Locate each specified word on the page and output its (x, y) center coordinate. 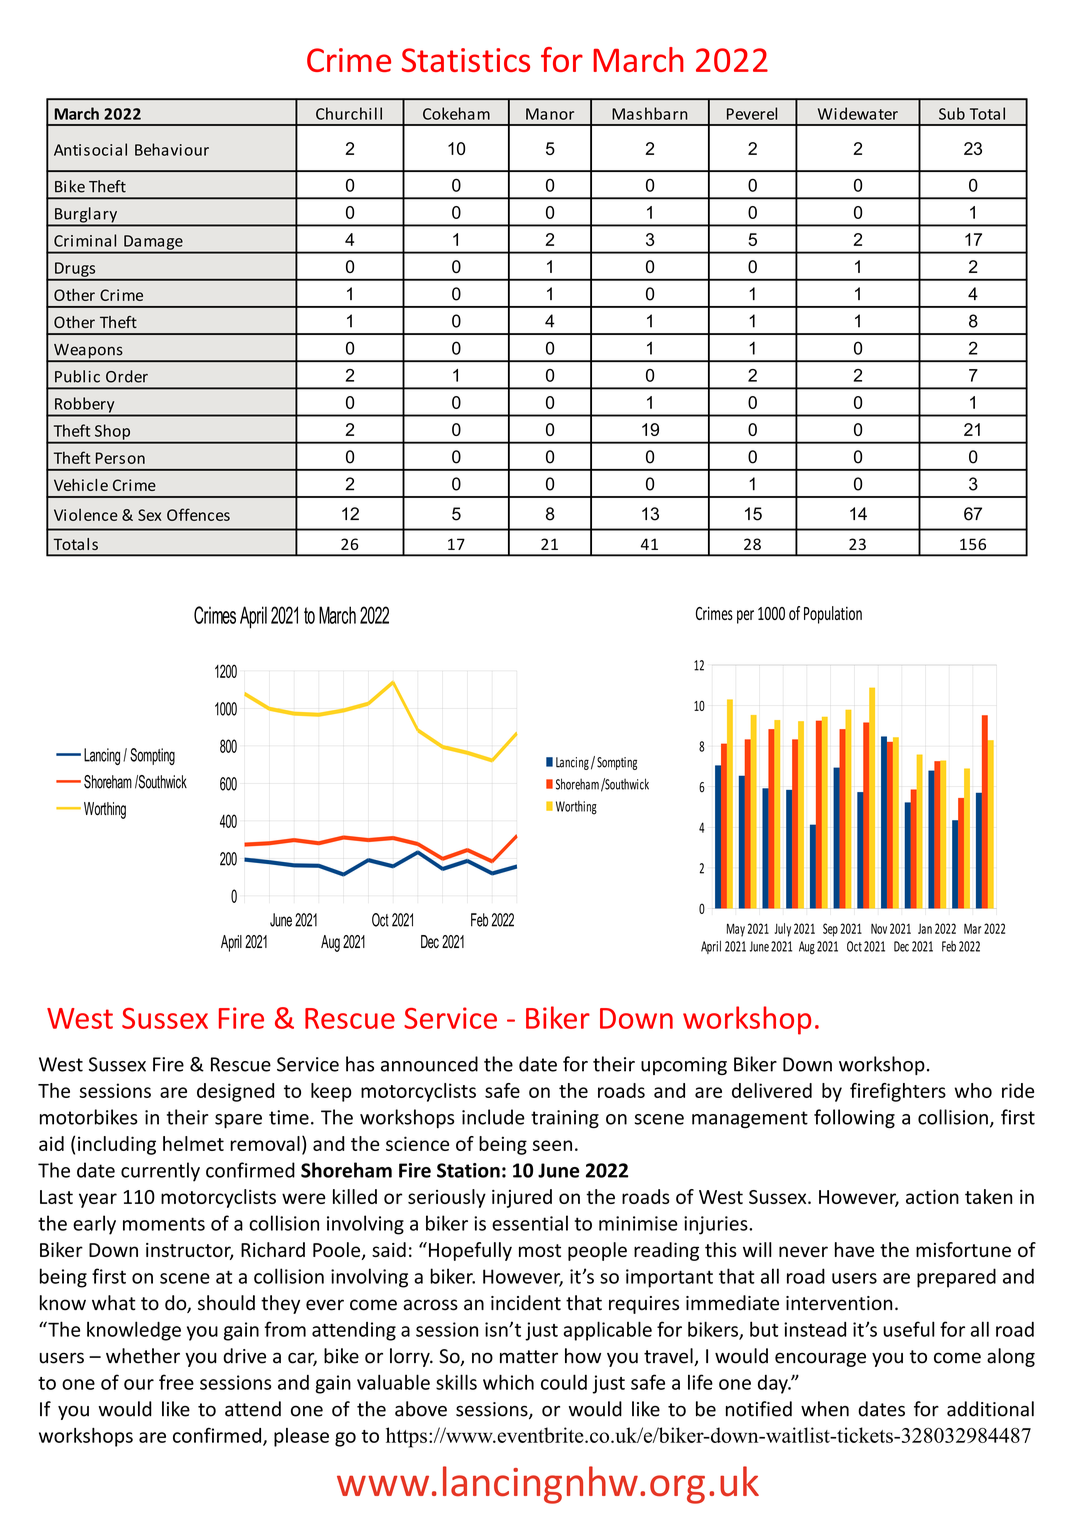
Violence (86, 515)
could (564, 1382)
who (973, 1090)
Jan (925, 929)
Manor (550, 114)
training (565, 1119)
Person (120, 458)
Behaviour (172, 149)
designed (235, 1092)
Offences (198, 514)
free (176, 1382)
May (736, 930)
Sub (952, 113)
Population (833, 615)
